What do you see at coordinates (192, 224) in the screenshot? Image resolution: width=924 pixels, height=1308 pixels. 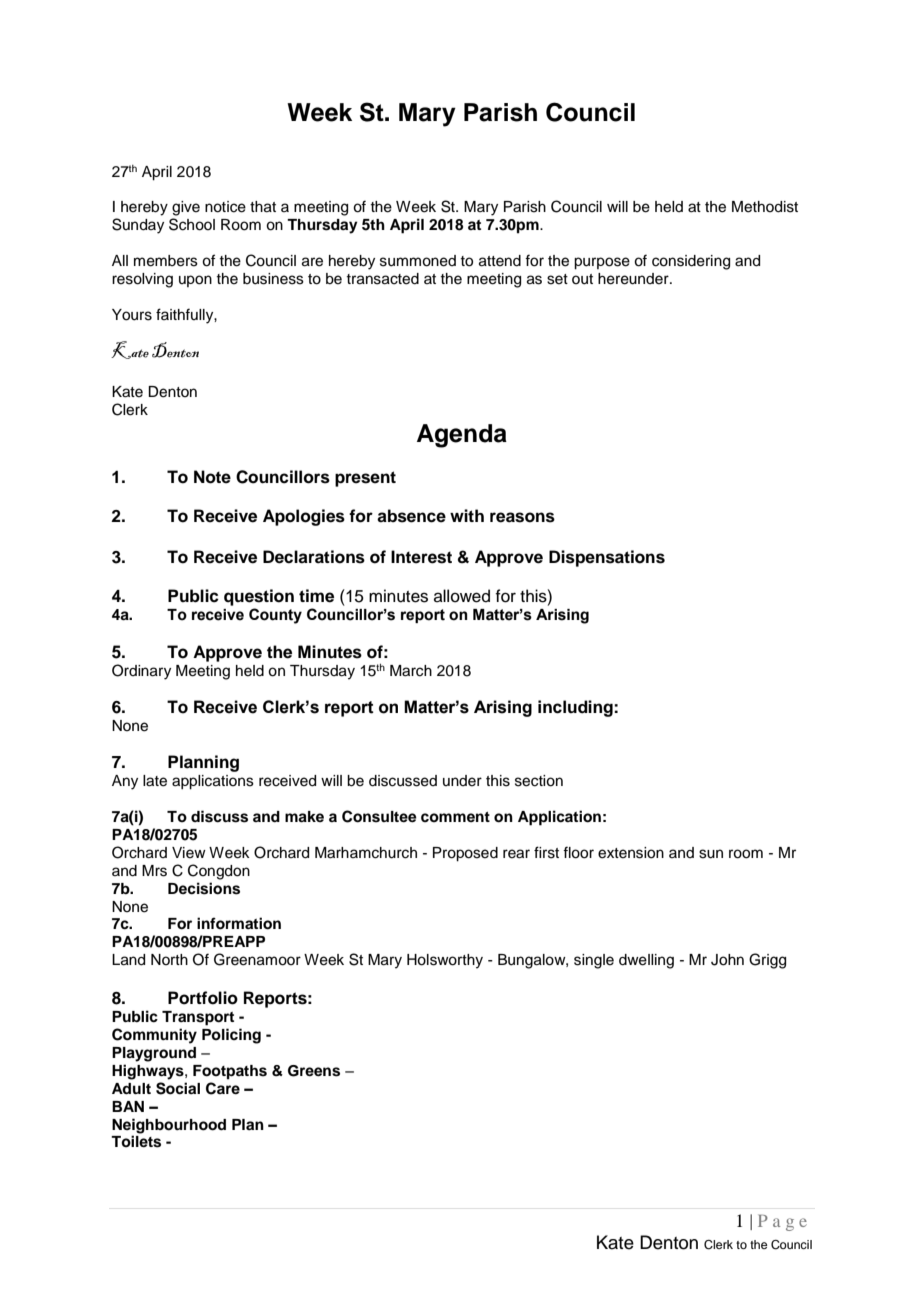 I see `School` at bounding box center [192, 224].
